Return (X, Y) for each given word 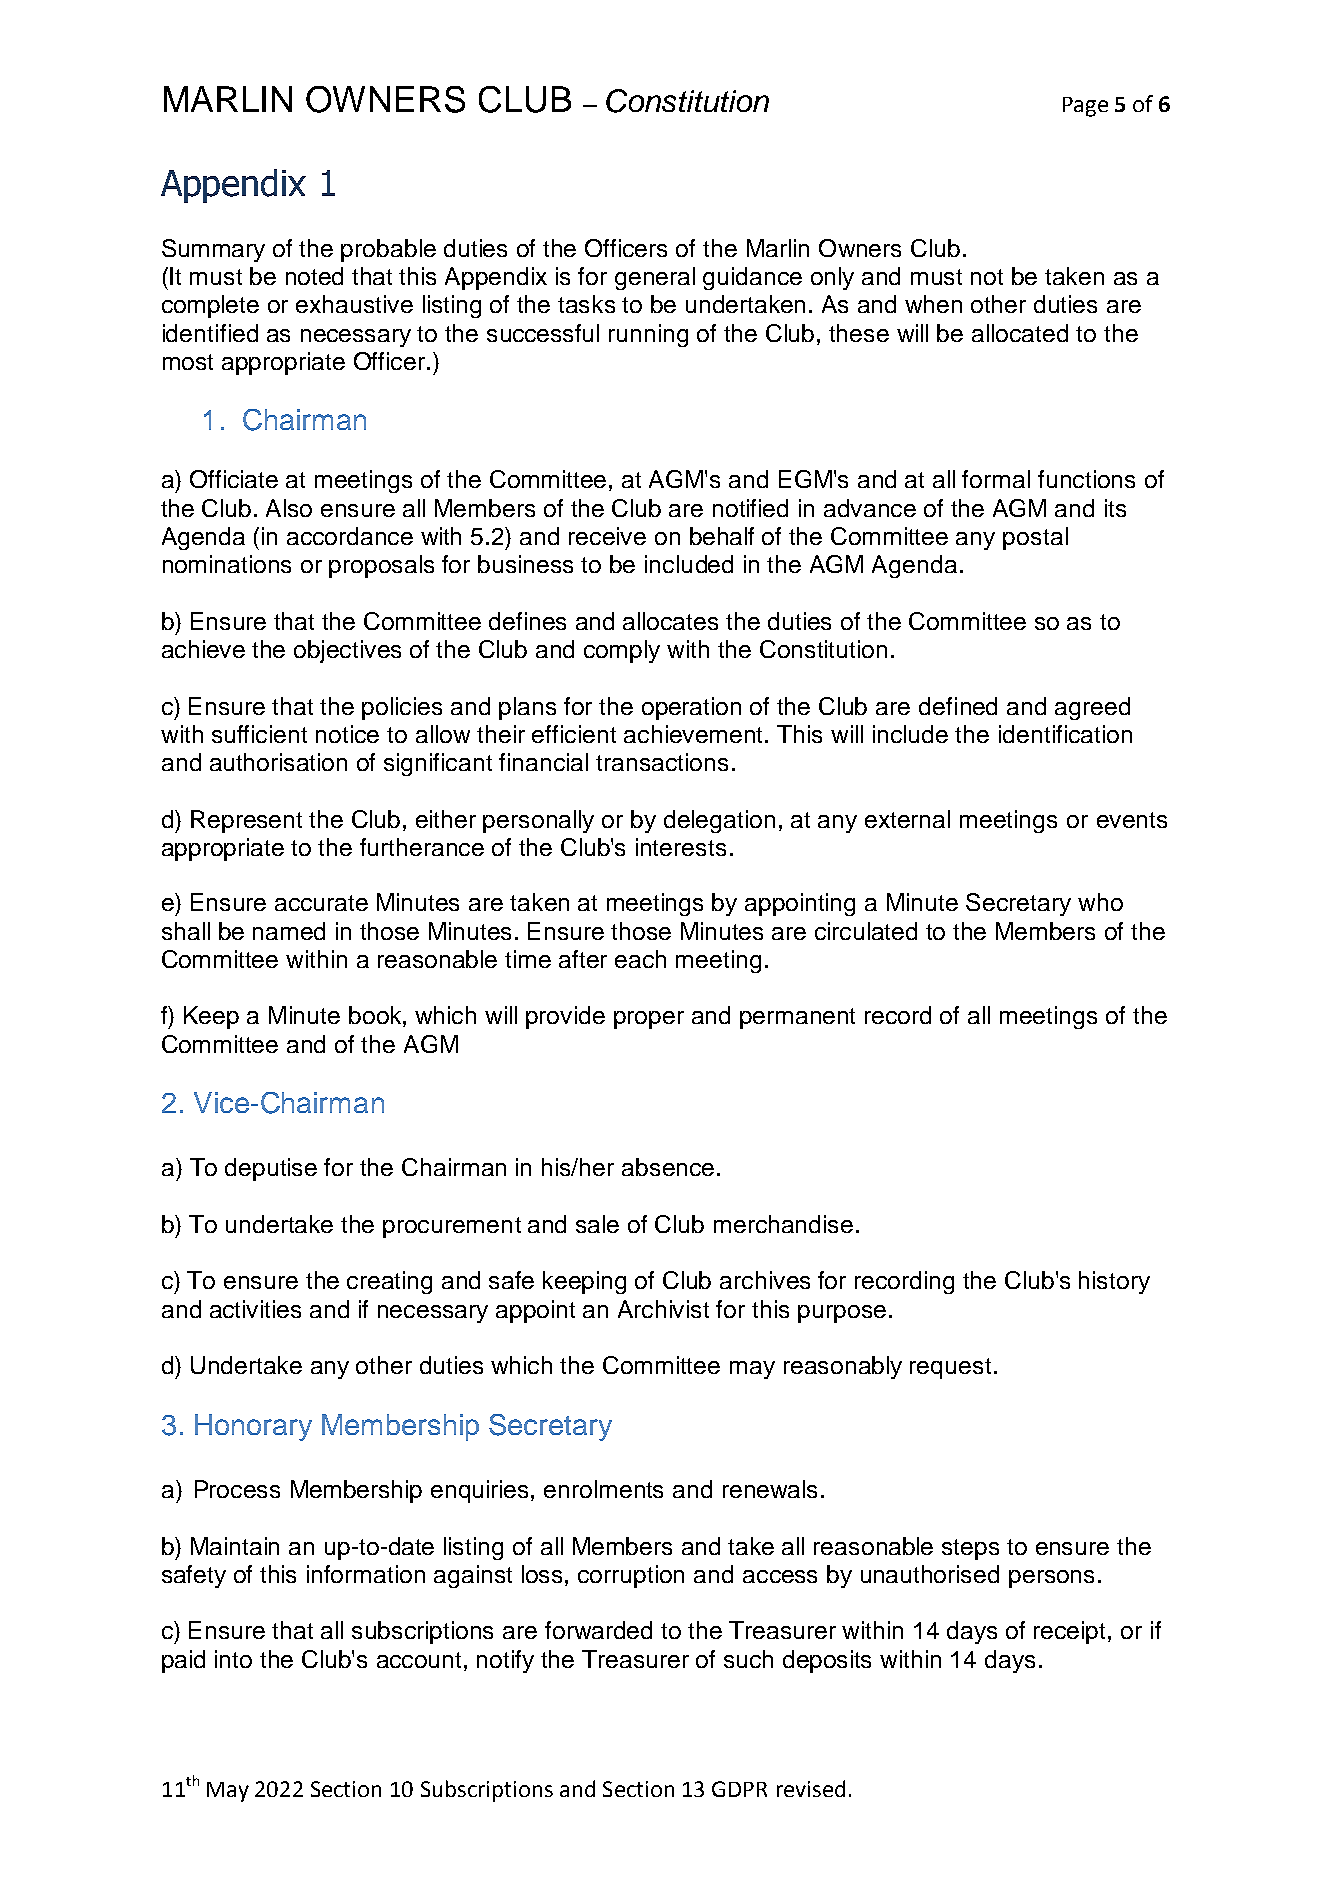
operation (691, 708)
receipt (1071, 1632)
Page (1085, 107)
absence (668, 1167)
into (233, 1659)
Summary (213, 250)
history (1114, 1282)
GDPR (739, 1789)
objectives (347, 651)
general (655, 278)
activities (255, 1309)
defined (958, 706)
